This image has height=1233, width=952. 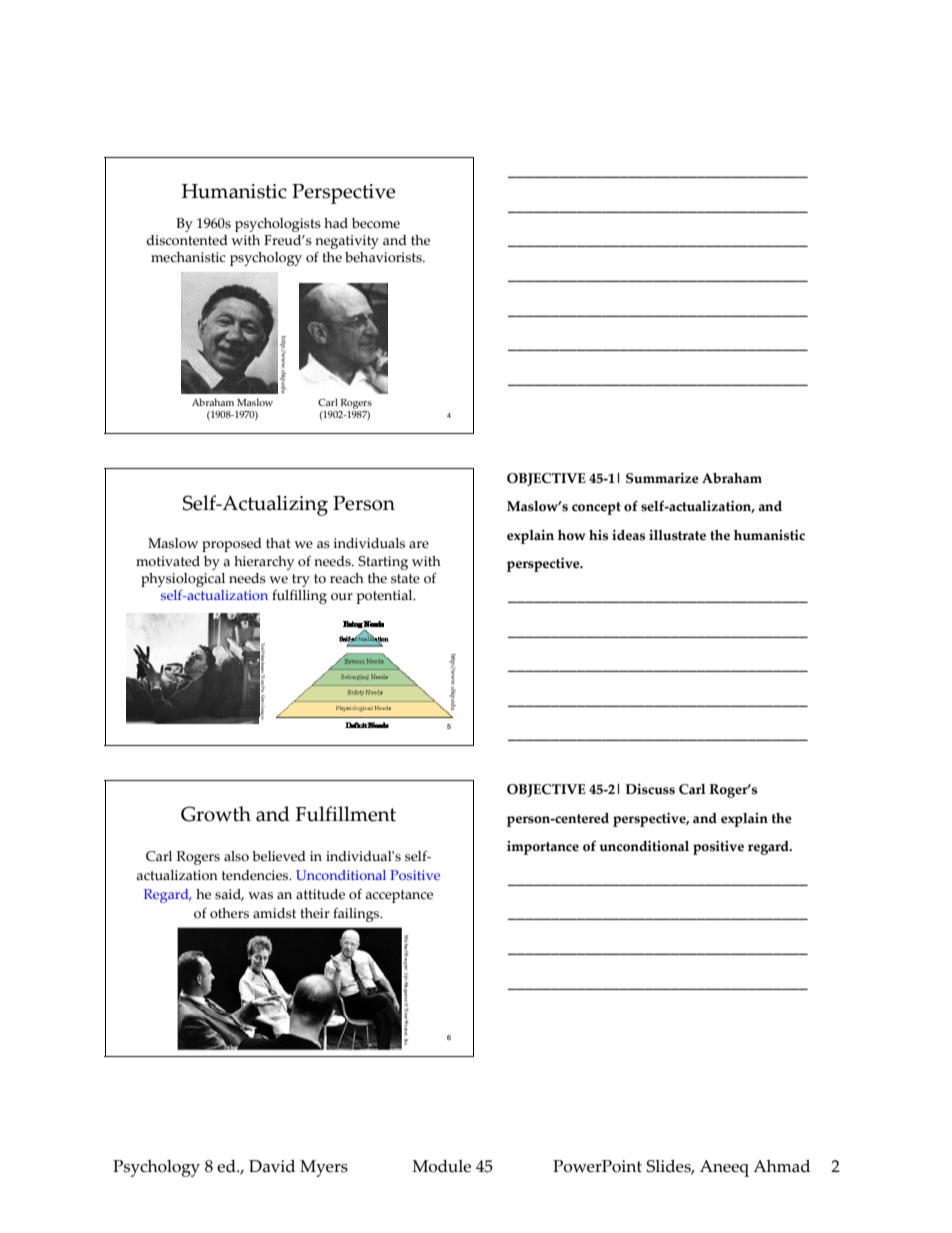 I want to click on illustrate, so click(x=677, y=535).
